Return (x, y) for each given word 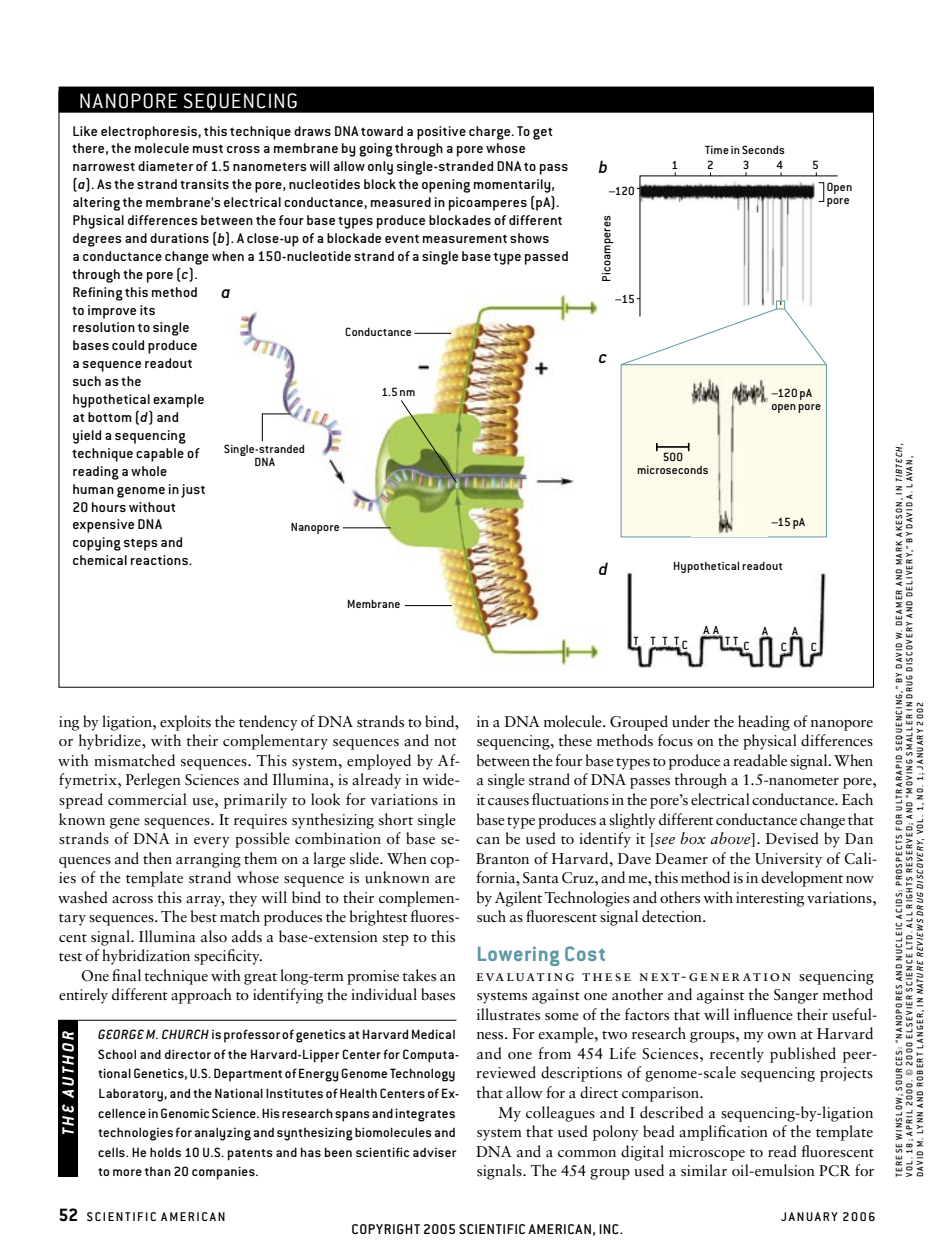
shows (529, 238)
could (128, 345)
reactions (160, 560)
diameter (165, 166)
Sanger (796, 996)
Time (717, 149)
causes (508, 802)
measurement (465, 238)
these (575, 740)
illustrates (508, 1014)
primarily (255, 801)
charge (491, 133)
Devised (792, 838)
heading (764, 723)
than (158, 1171)
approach (201, 996)
